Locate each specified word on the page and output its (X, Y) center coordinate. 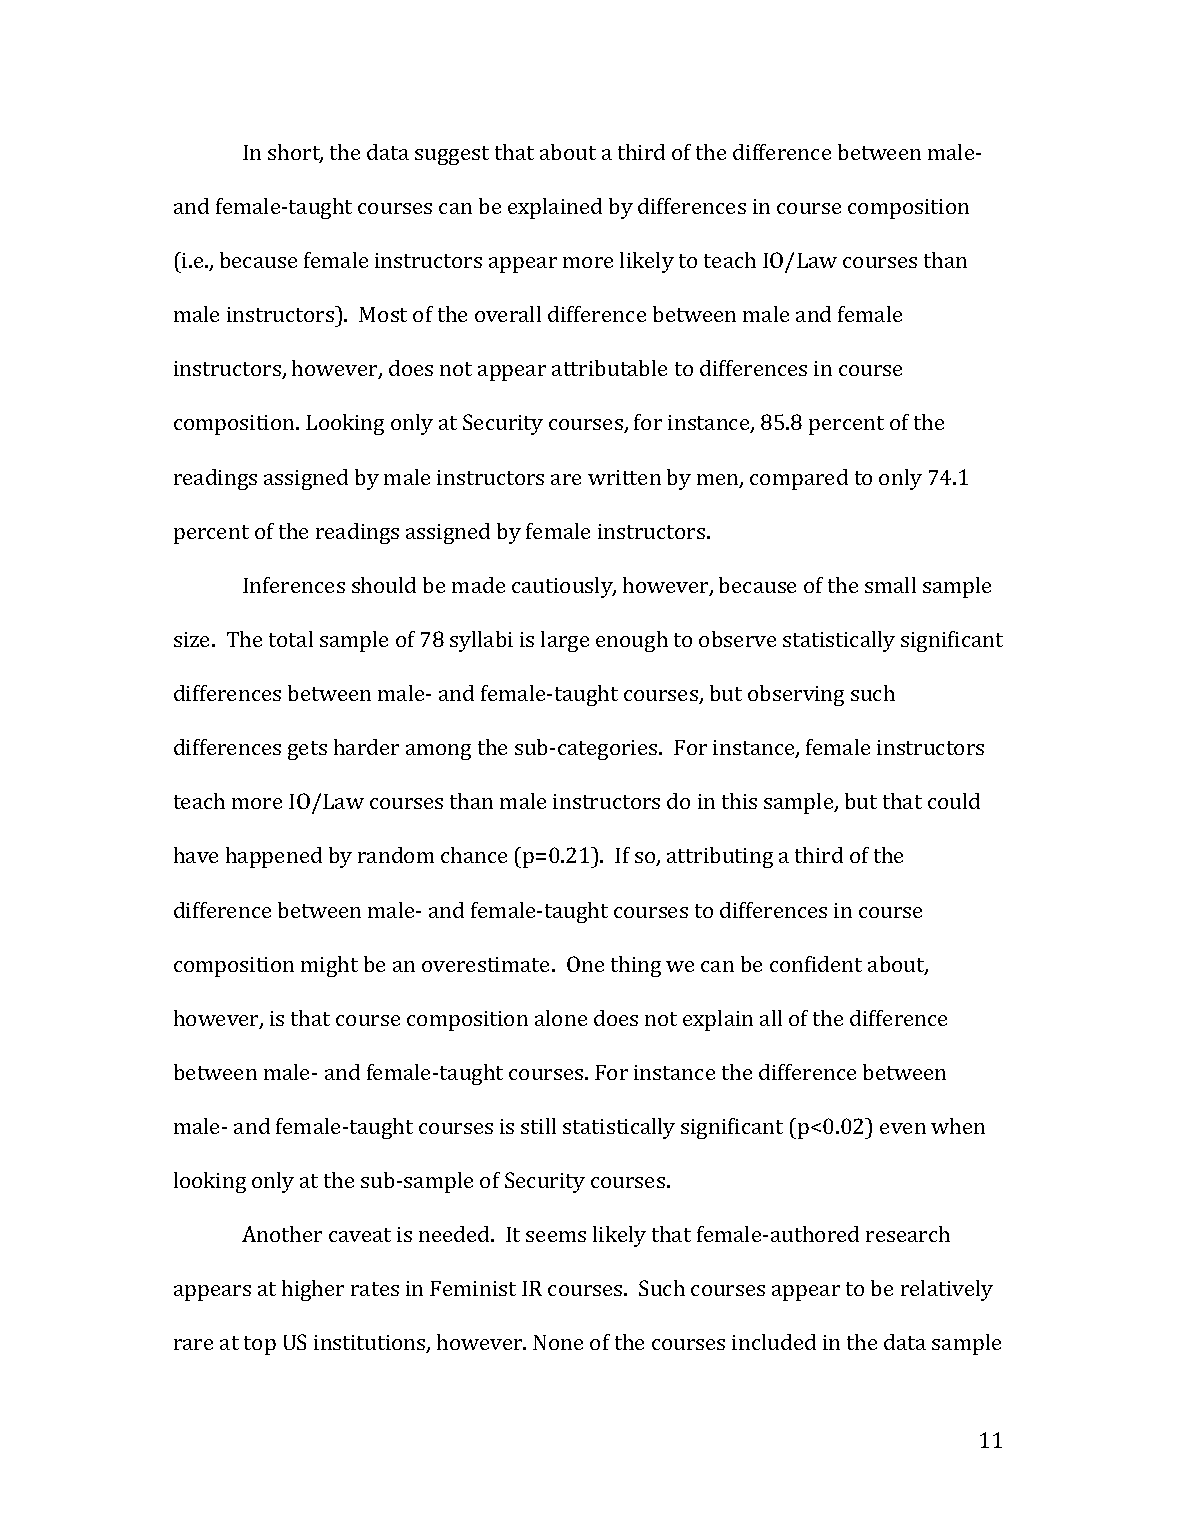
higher (313, 1290)
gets (307, 750)
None (558, 1342)
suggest (452, 155)
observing (796, 695)
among (438, 752)
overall (508, 314)
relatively (947, 1290)
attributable (609, 368)
